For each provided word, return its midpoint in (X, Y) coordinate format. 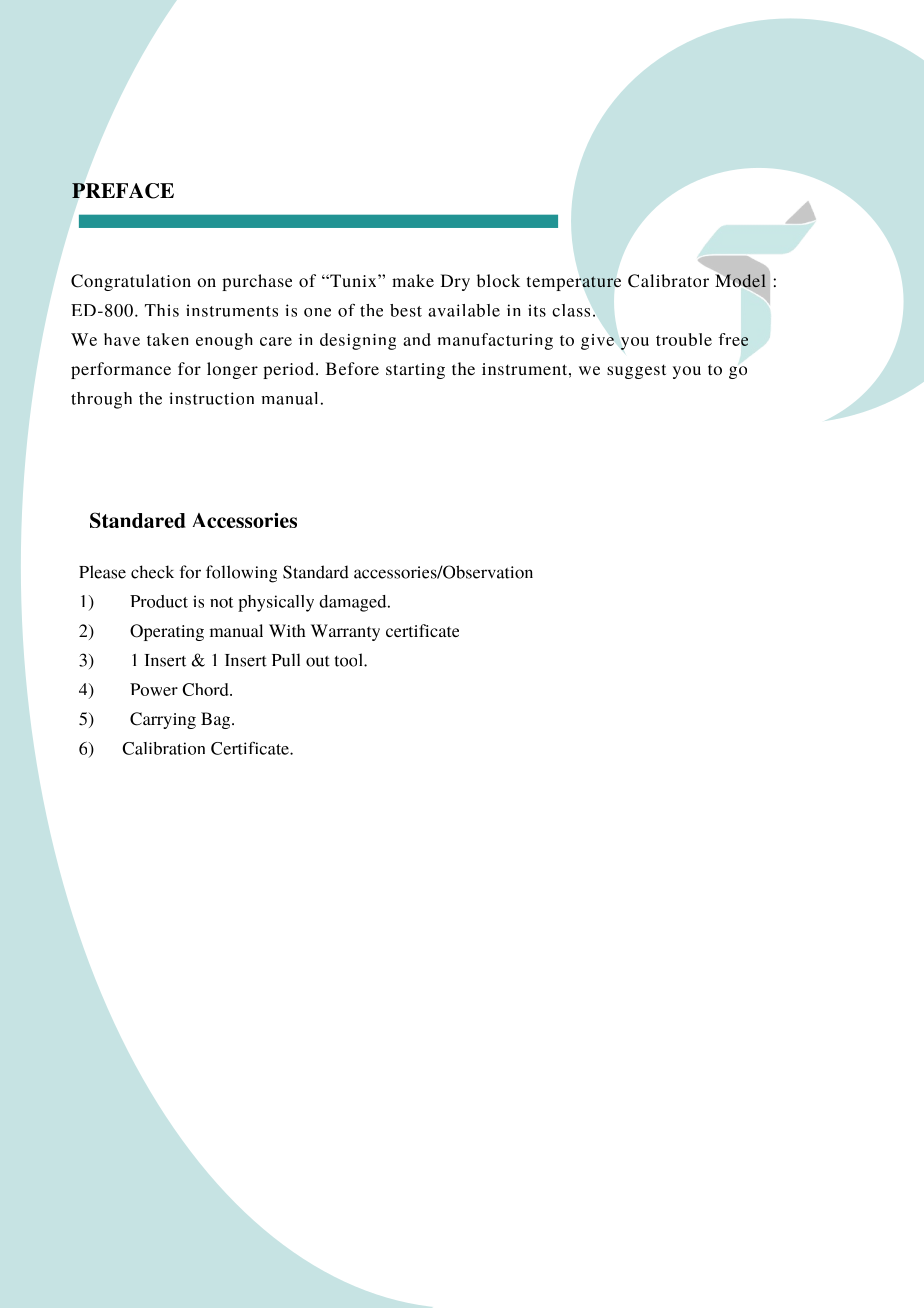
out (318, 661)
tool (350, 660)
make (413, 280)
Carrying (163, 720)
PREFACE (123, 191)
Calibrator (668, 281)
